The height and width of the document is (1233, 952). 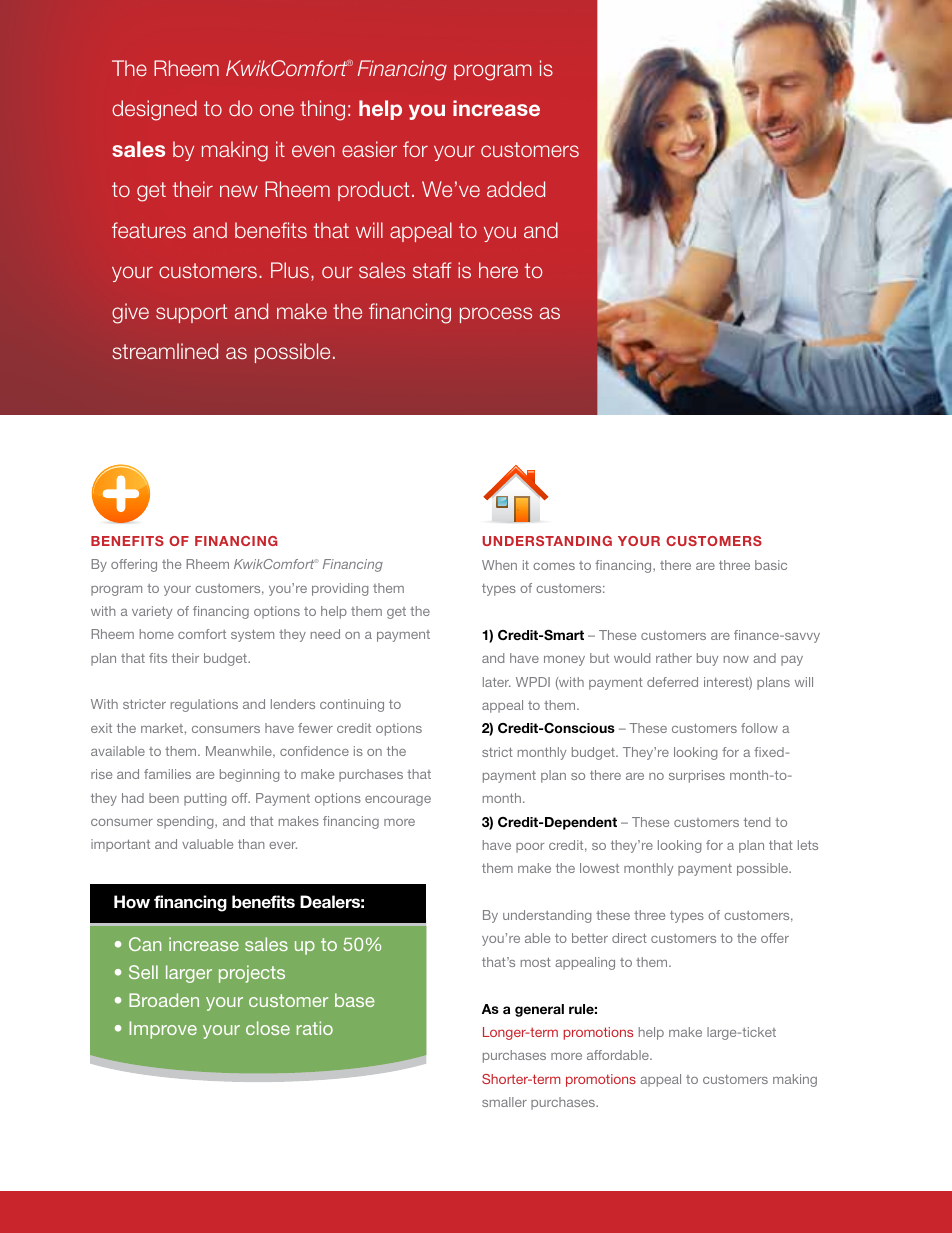 What do you see at coordinates (496, 315) in the document?
I see `process` at bounding box center [496, 315].
